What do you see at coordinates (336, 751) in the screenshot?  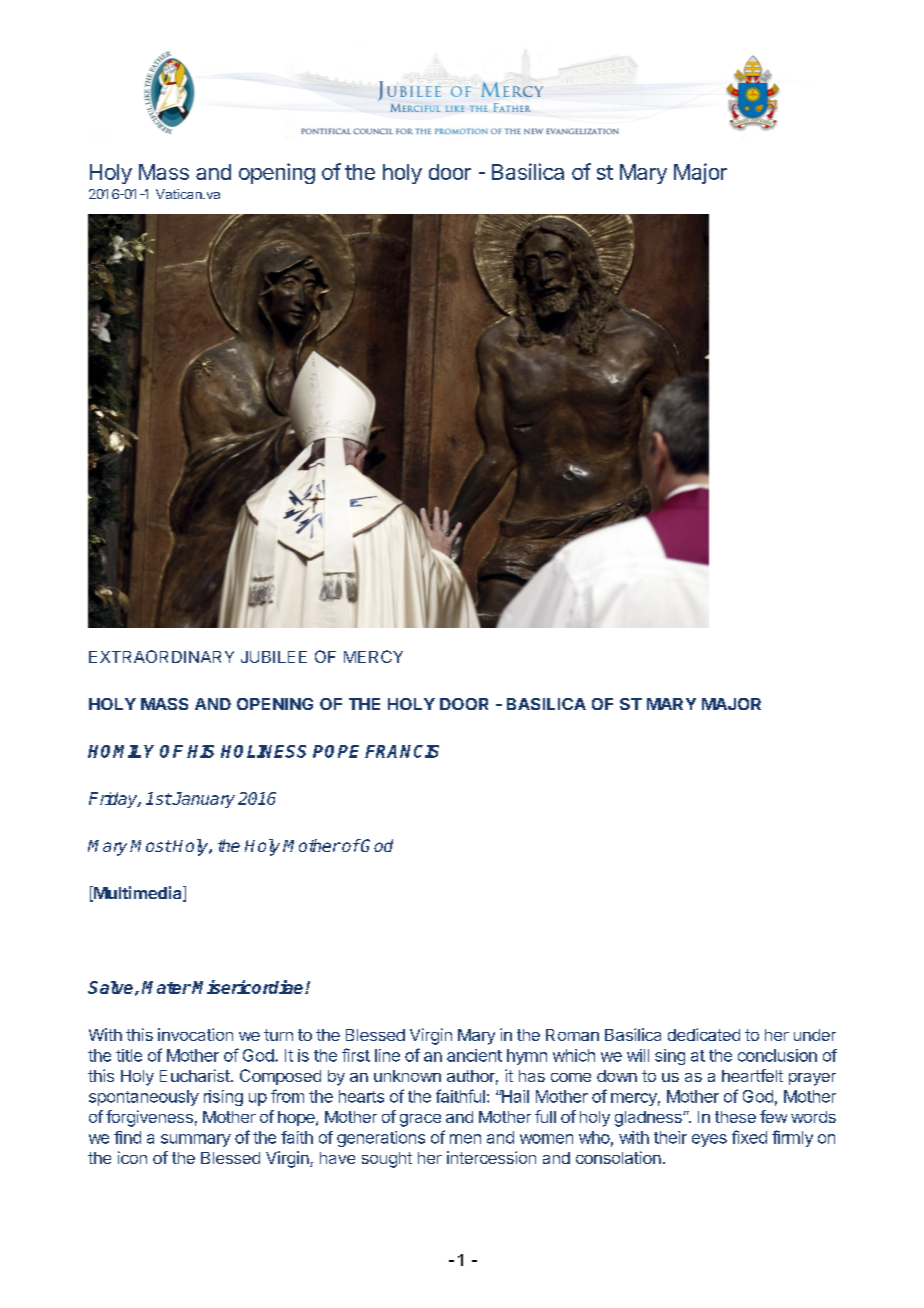 I see `POPE` at bounding box center [336, 751].
